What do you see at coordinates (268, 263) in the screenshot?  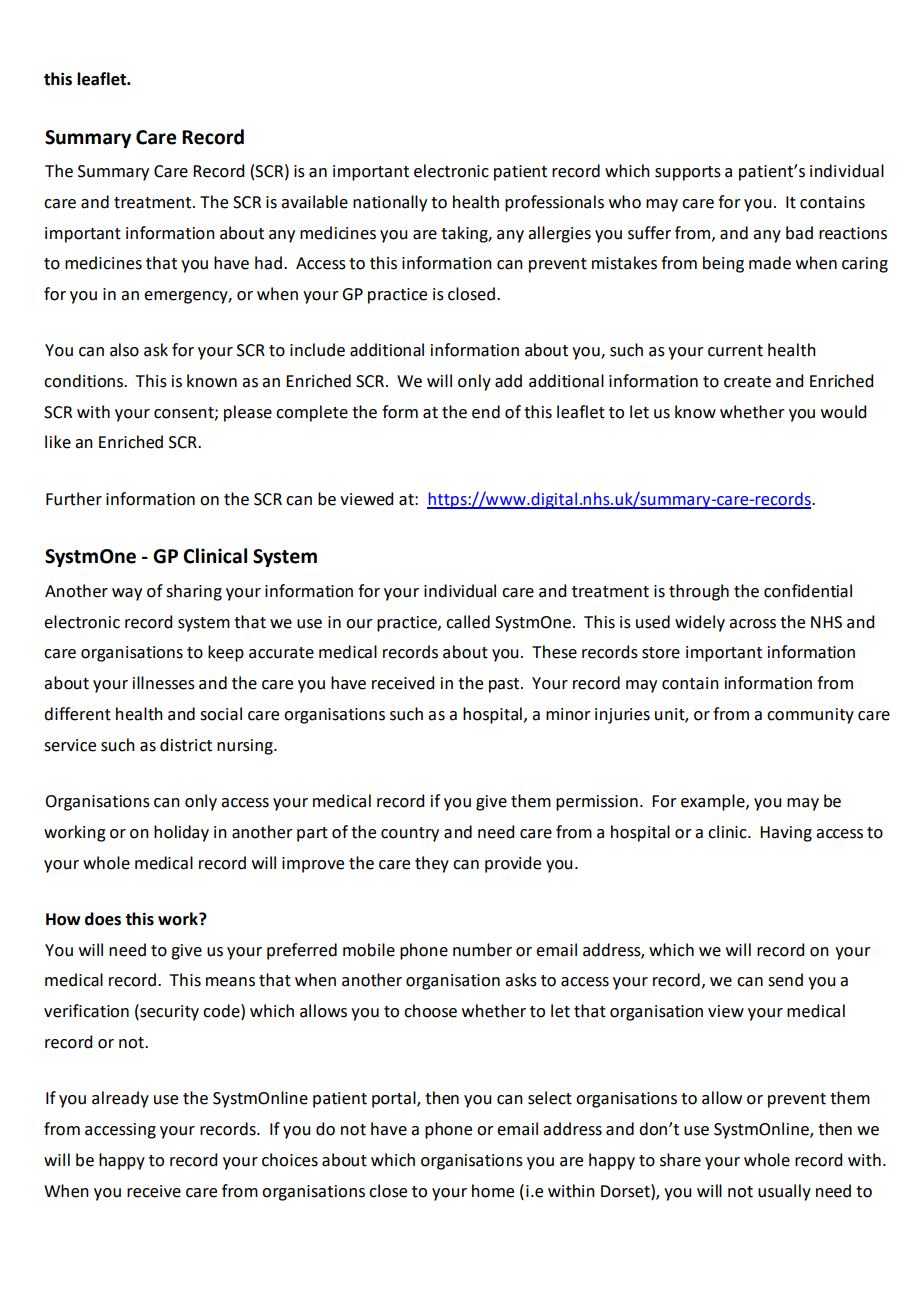 I see `had` at bounding box center [268, 263].
